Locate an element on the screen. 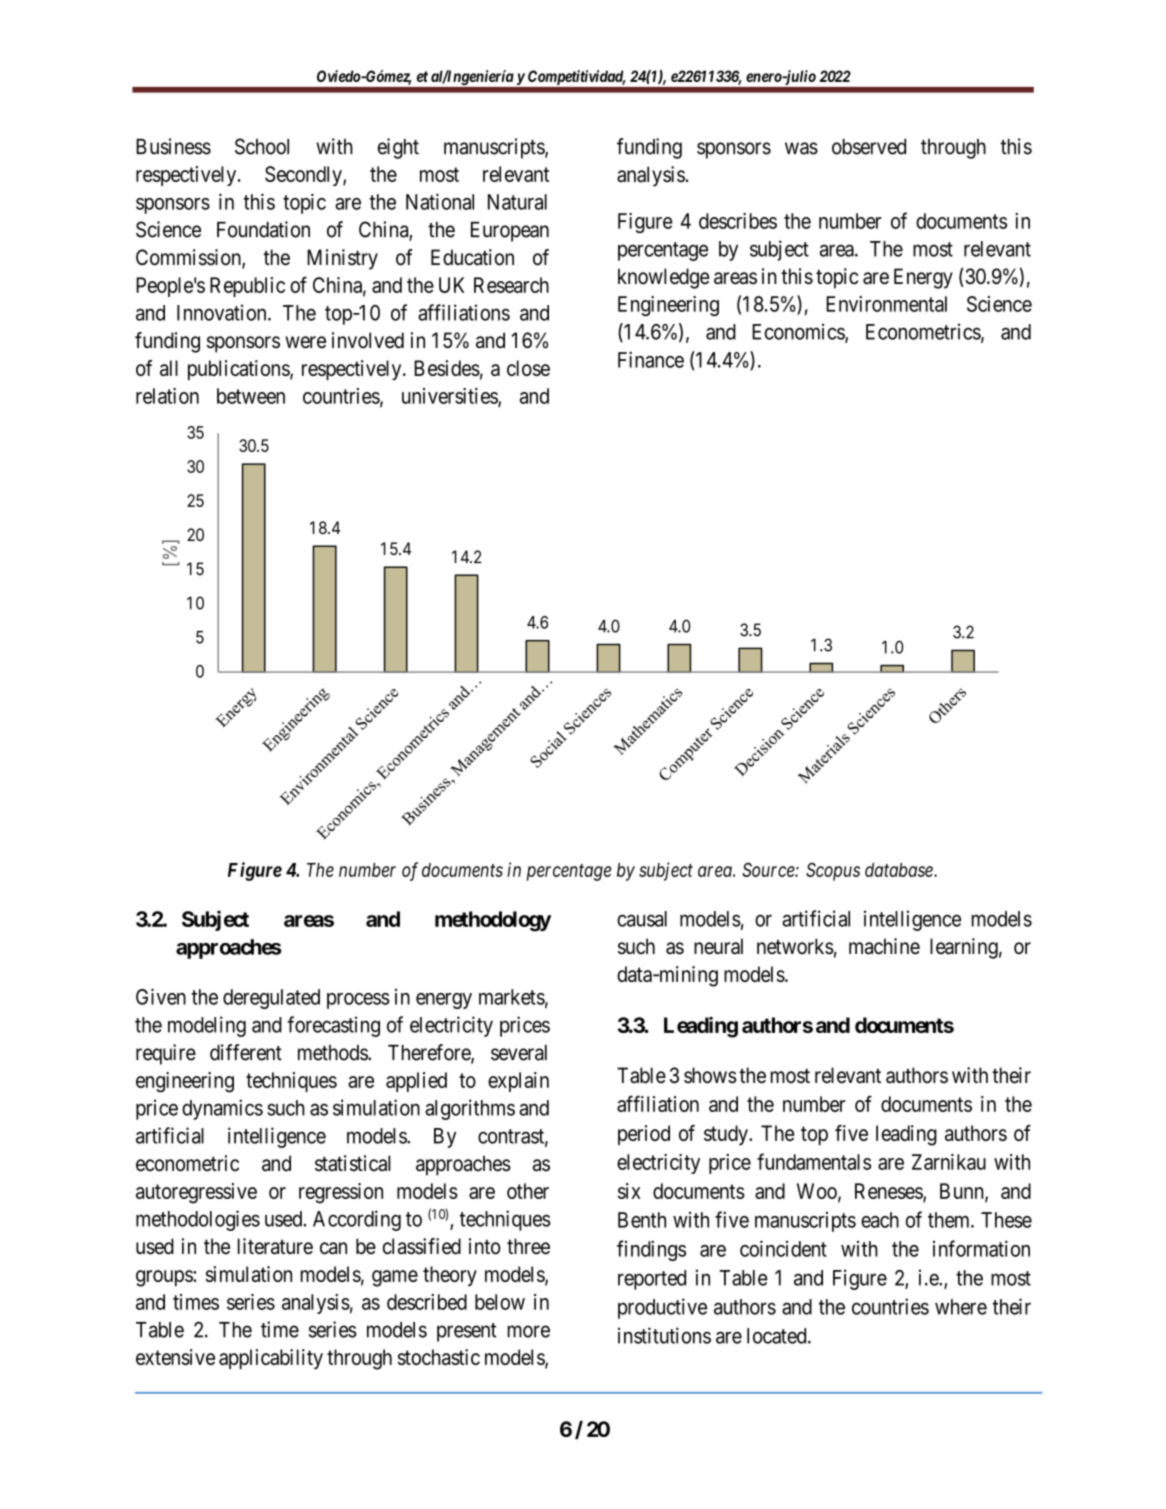 Image resolution: width=1166 pixels, height=1509 pixels. Secondly is located at coordinates (304, 176).
